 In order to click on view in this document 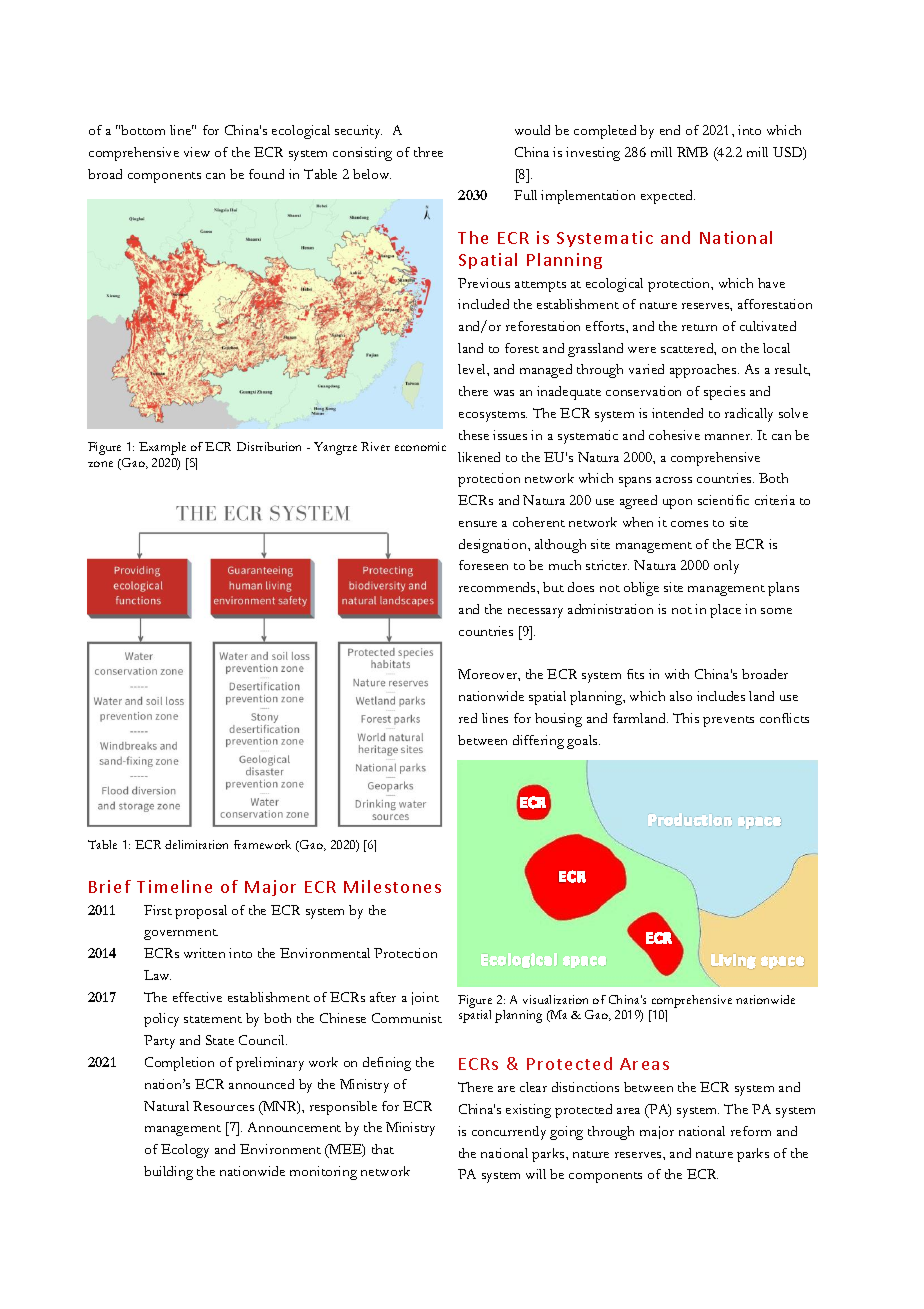, I will do `click(197, 152)`.
